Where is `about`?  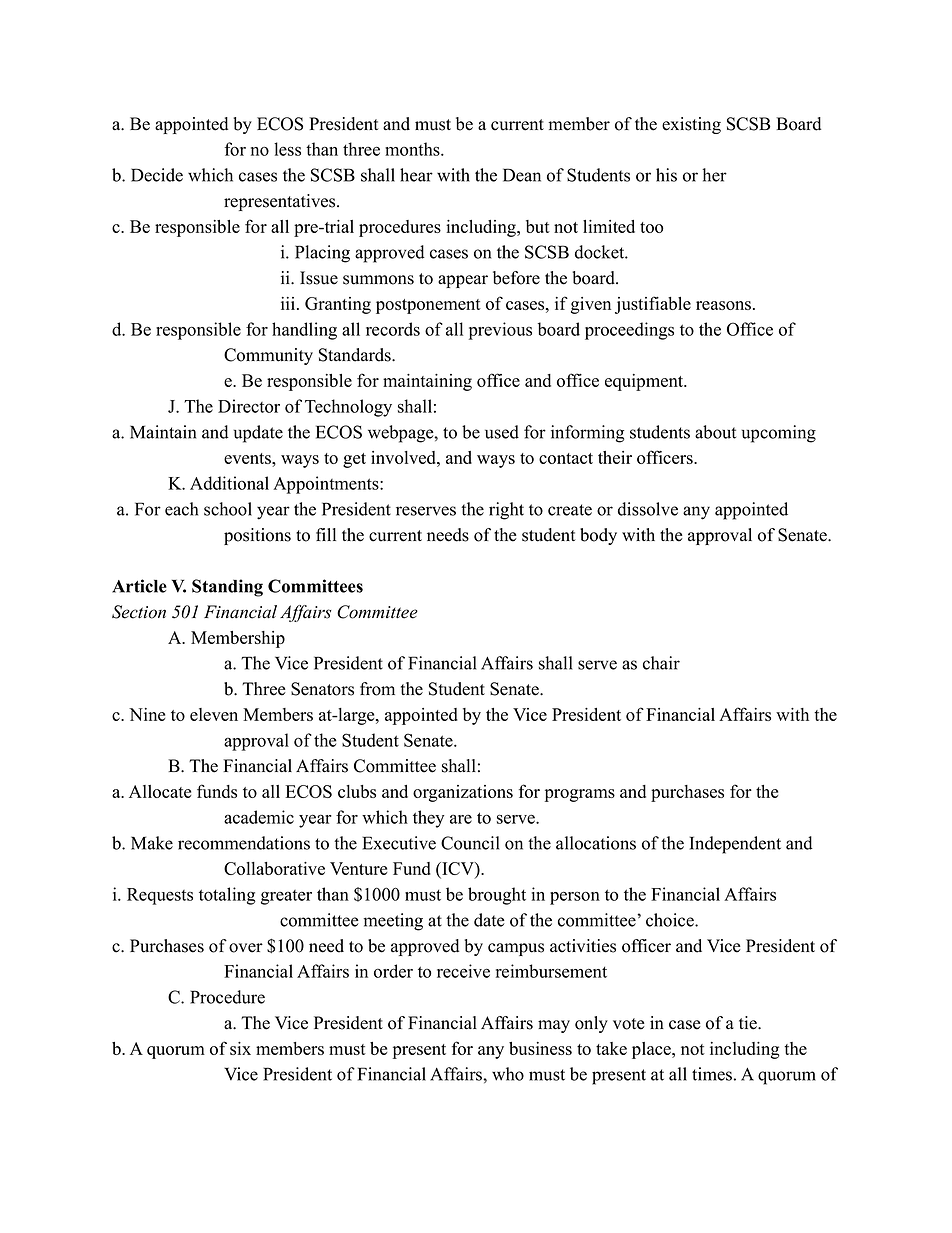
about is located at coordinates (715, 432).
